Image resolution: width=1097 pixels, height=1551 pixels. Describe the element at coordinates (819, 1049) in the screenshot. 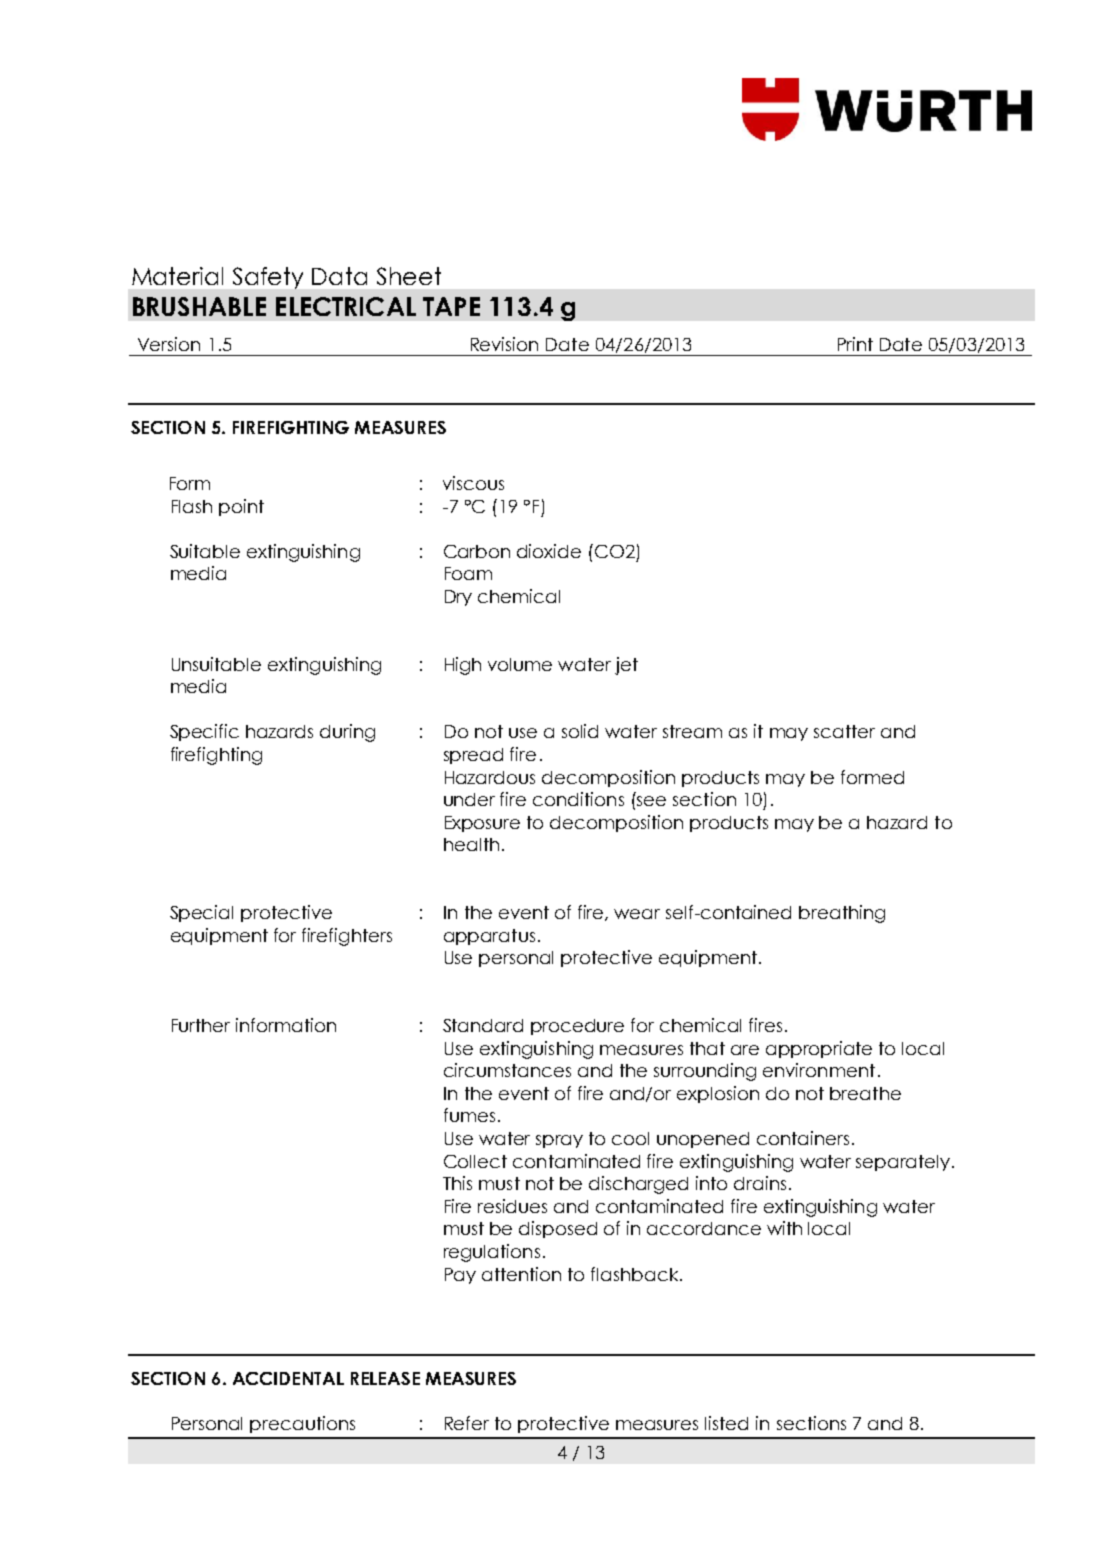

I see `appropriate` at that location.
